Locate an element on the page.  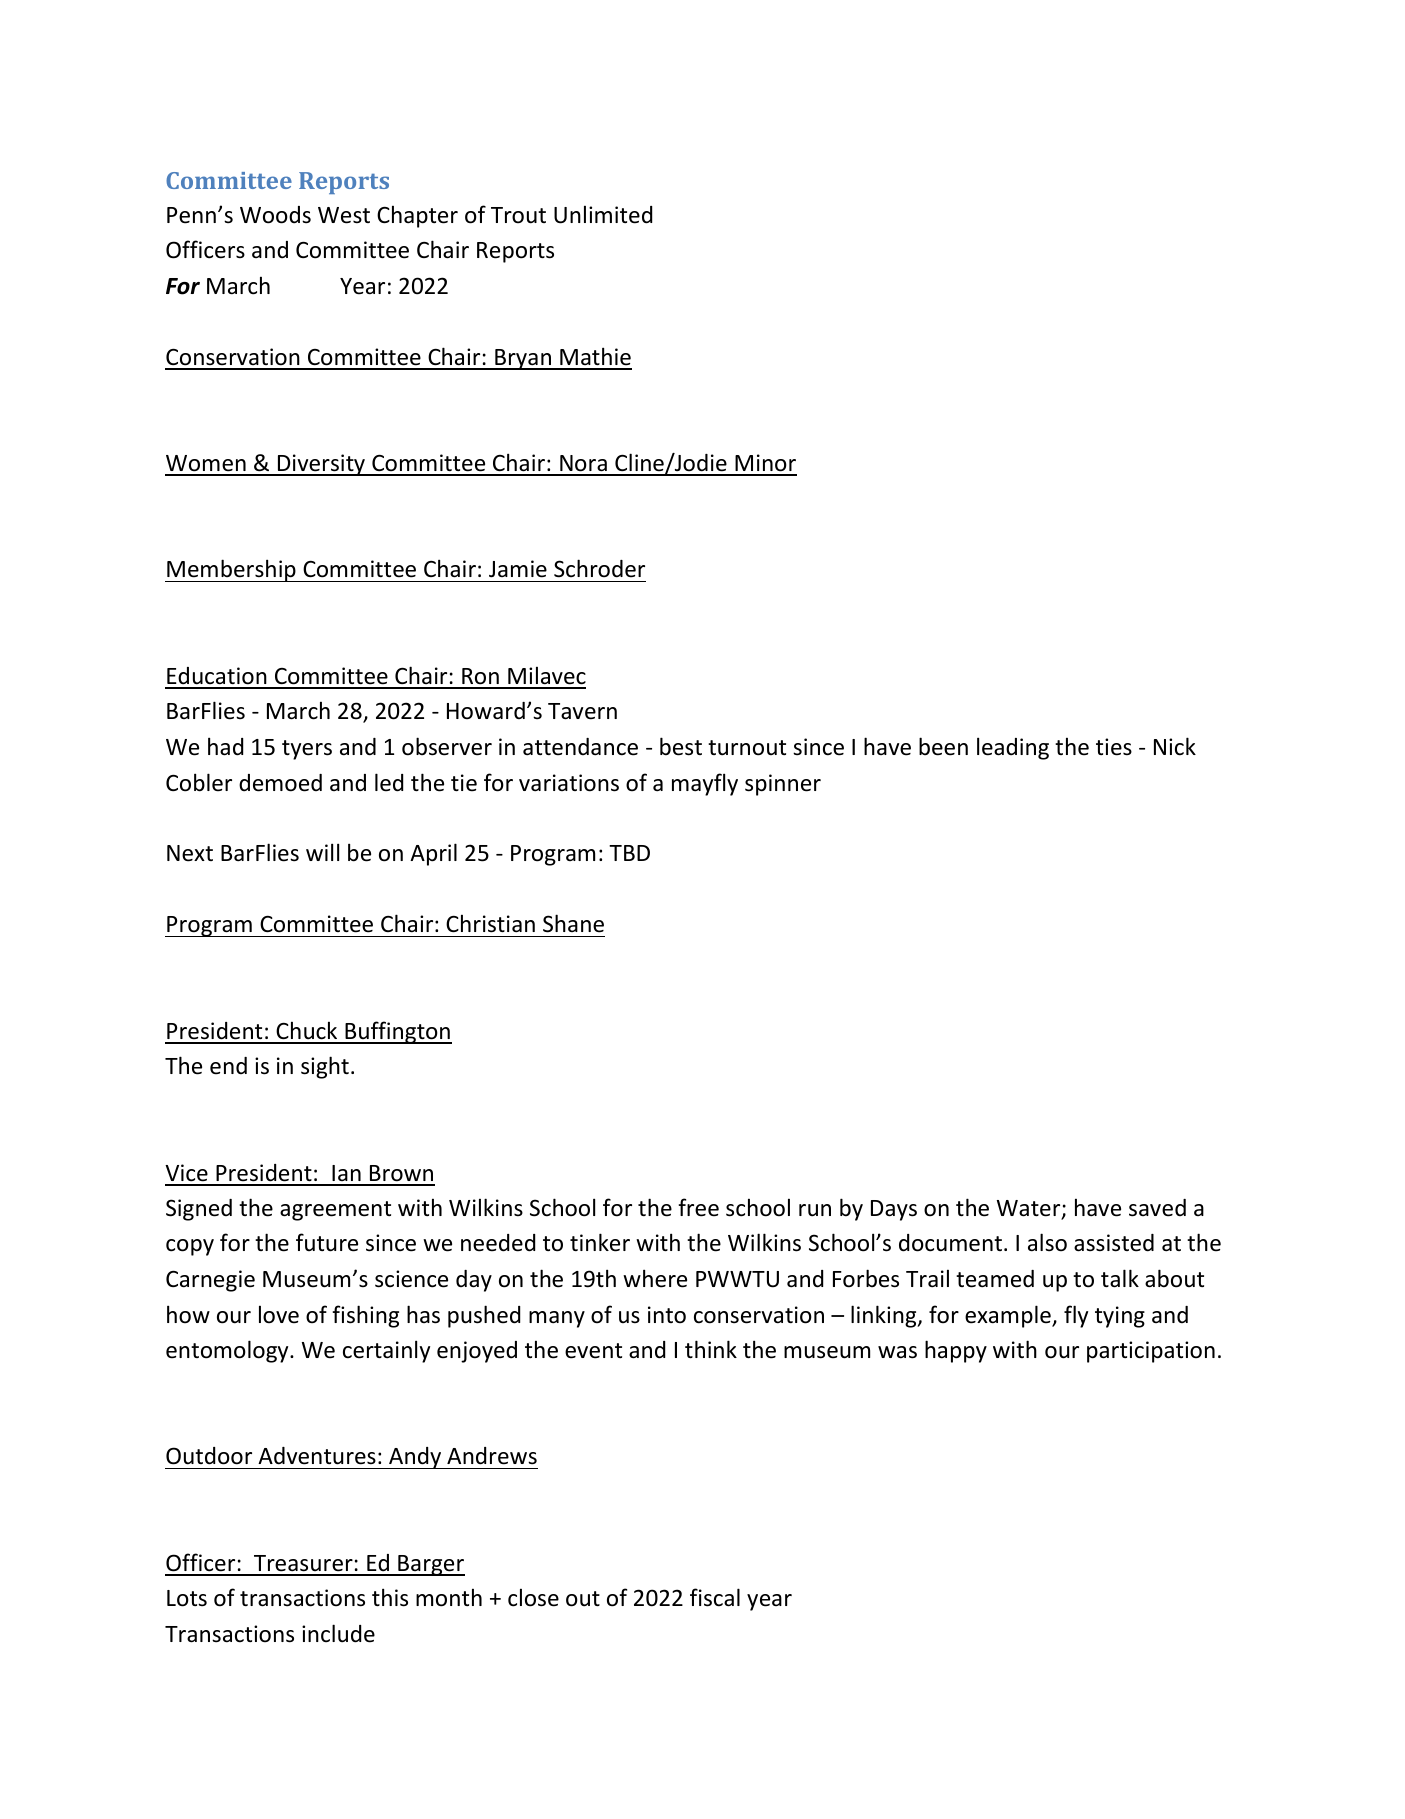
leading is located at coordinates (1013, 748).
